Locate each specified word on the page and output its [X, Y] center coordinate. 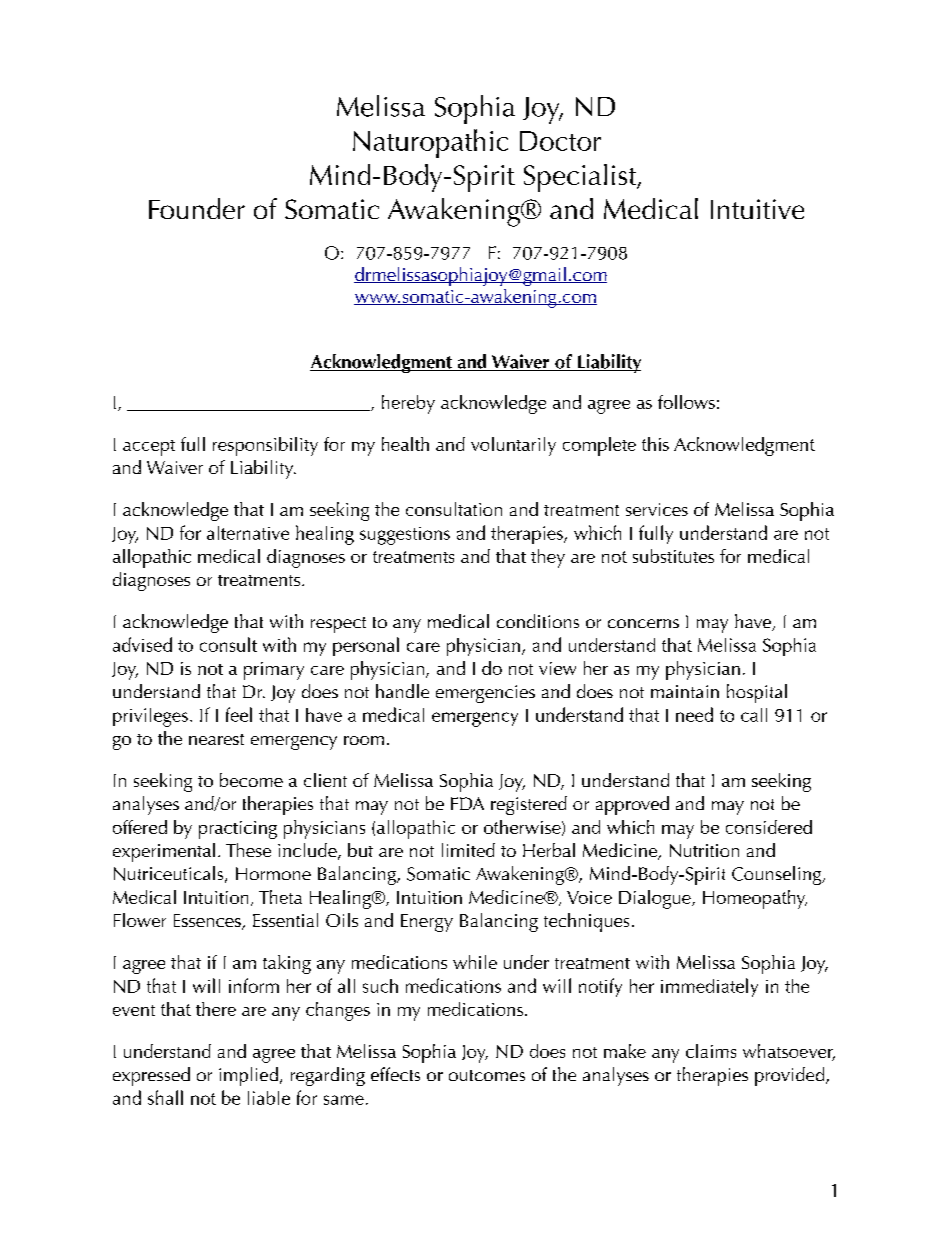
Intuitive [757, 209]
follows [686, 402]
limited [468, 850]
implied [248, 1076]
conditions [538, 621]
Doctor [560, 141]
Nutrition [704, 850]
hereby [408, 404]
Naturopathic [430, 143]
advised [142, 644]
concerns [643, 623]
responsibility [265, 446]
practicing [238, 830]
